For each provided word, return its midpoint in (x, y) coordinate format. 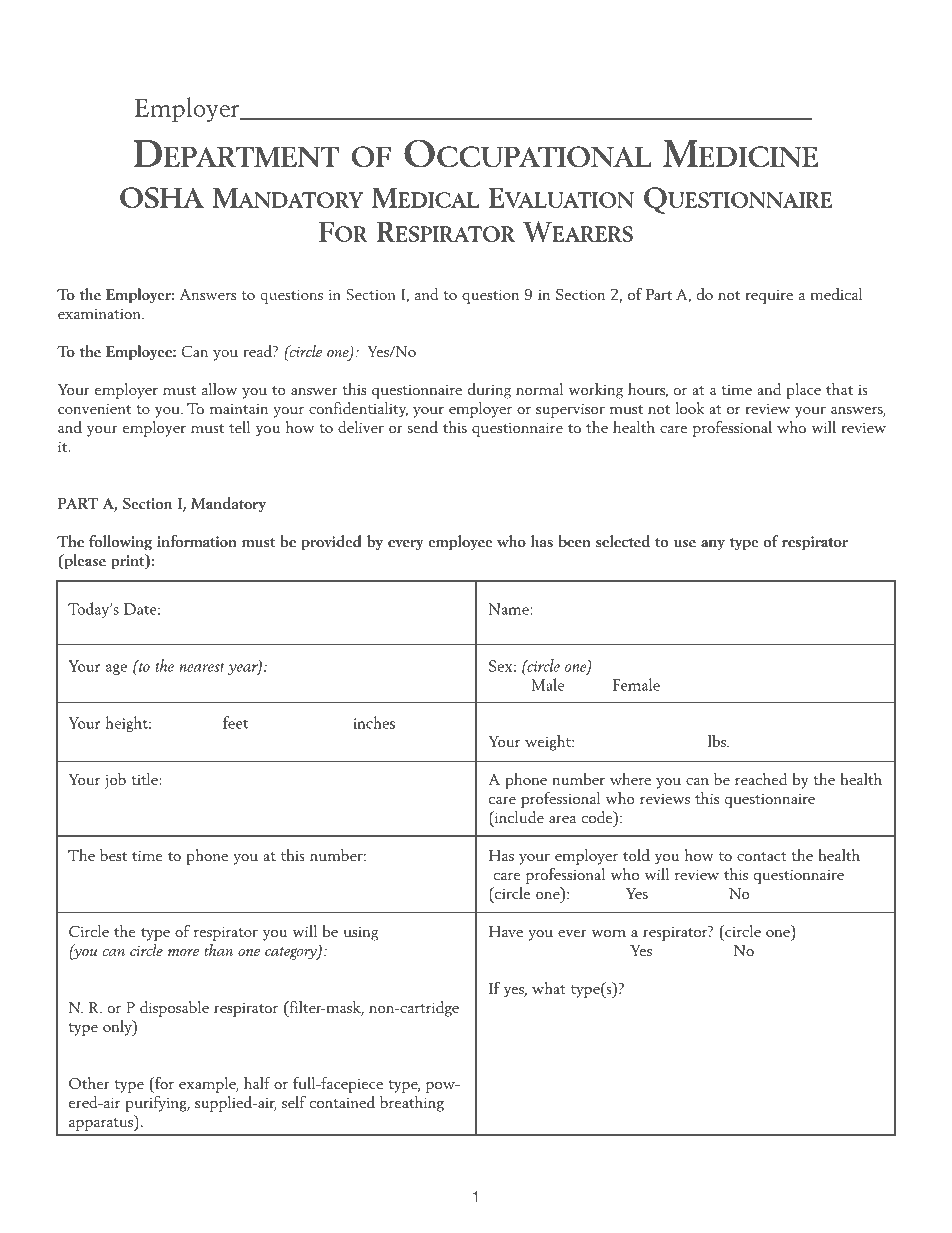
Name (510, 609)
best (113, 855)
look (690, 408)
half (257, 1083)
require (769, 297)
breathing (412, 1104)
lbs (718, 741)
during (489, 391)
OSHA (162, 197)
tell (239, 427)
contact (762, 856)
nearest (202, 667)
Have (506, 931)
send (423, 427)
